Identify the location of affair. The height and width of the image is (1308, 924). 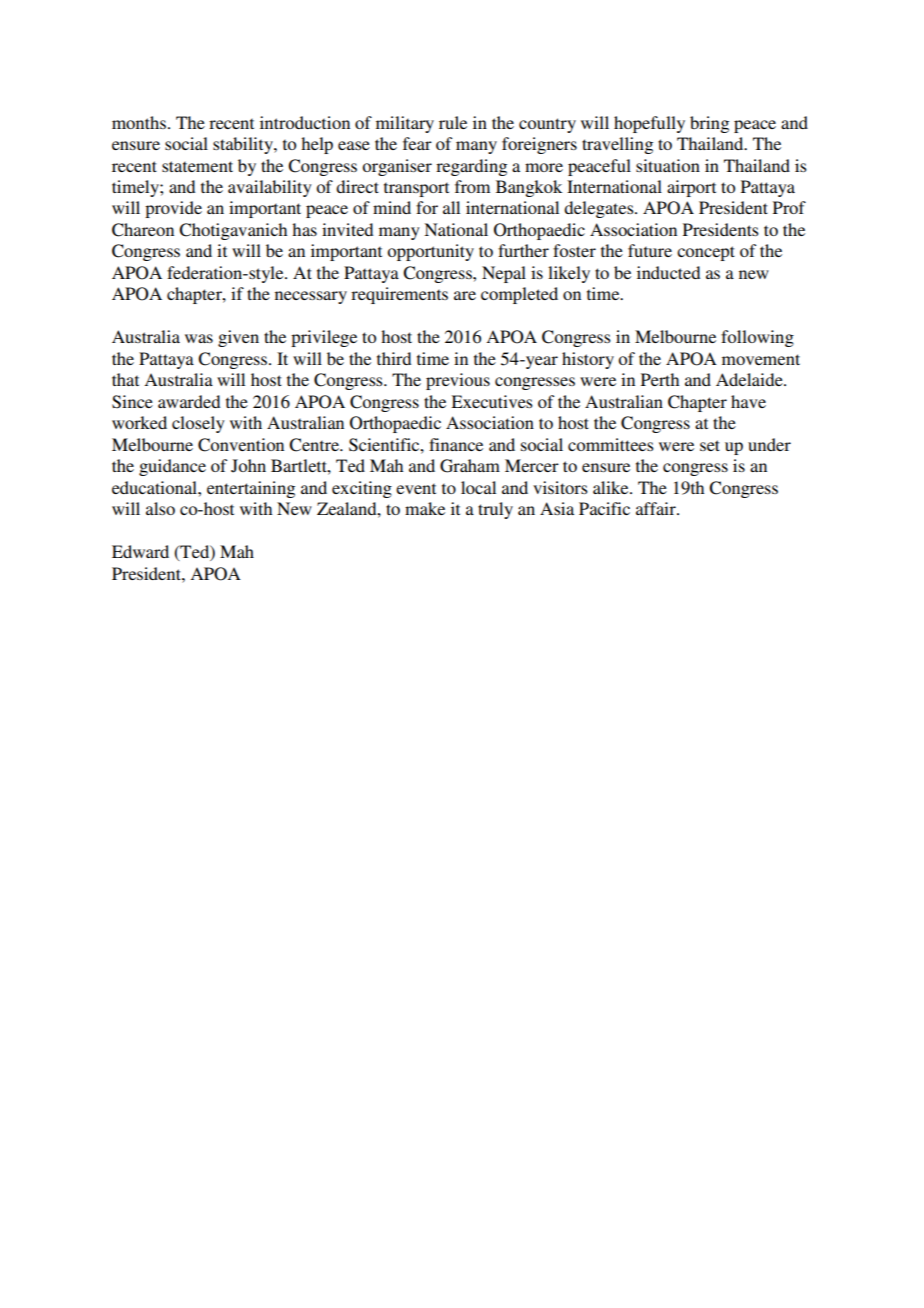
(657, 508).
